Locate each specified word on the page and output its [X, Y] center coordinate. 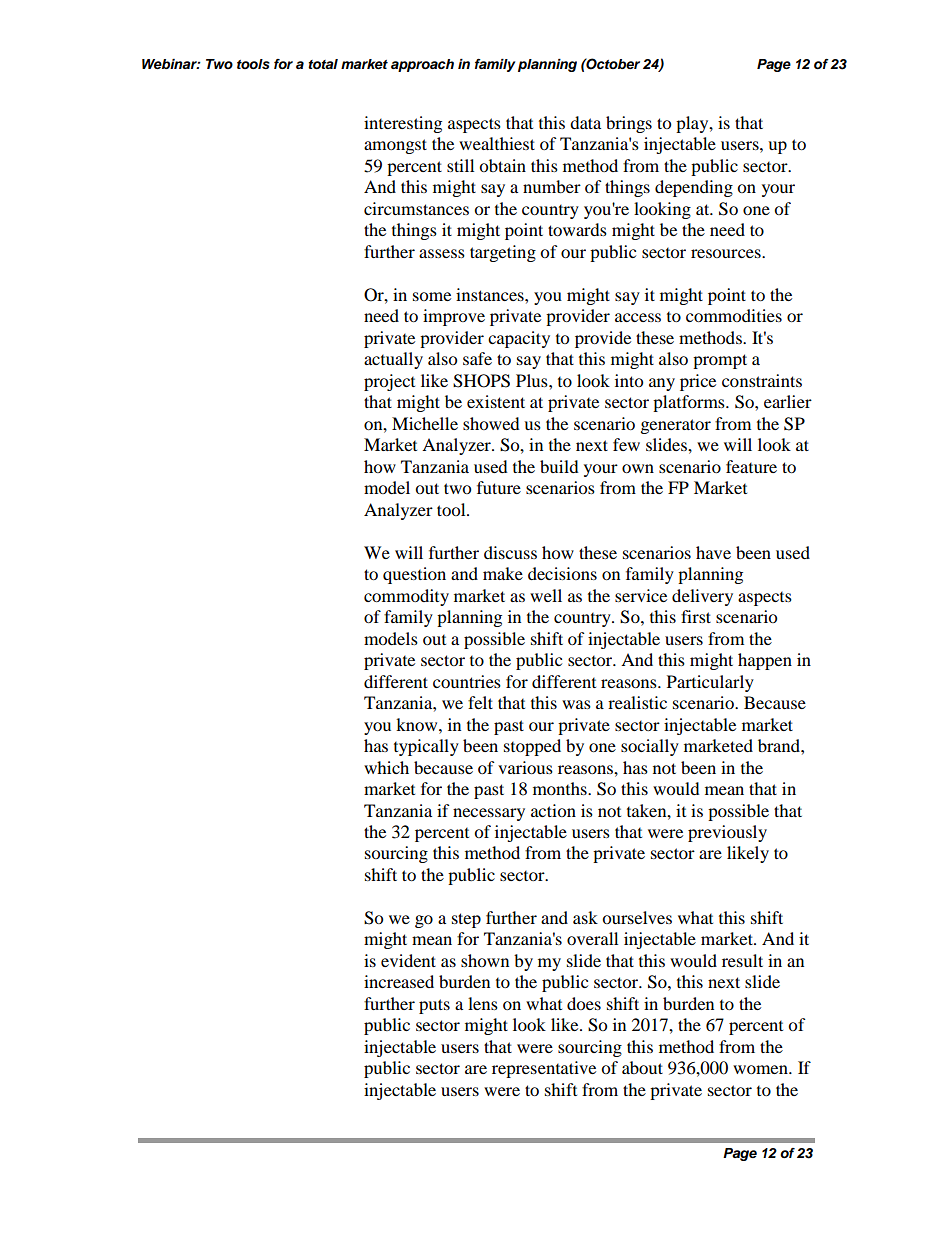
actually [393, 360]
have [713, 552]
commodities [734, 315]
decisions [562, 573]
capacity [519, 339]
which [386, 767]
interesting [403, 124]
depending [694, 188]
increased [399, 981]
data [585, 122]
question [414, 575]
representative [544, 1069]
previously [727, 833]
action [553, 810]
